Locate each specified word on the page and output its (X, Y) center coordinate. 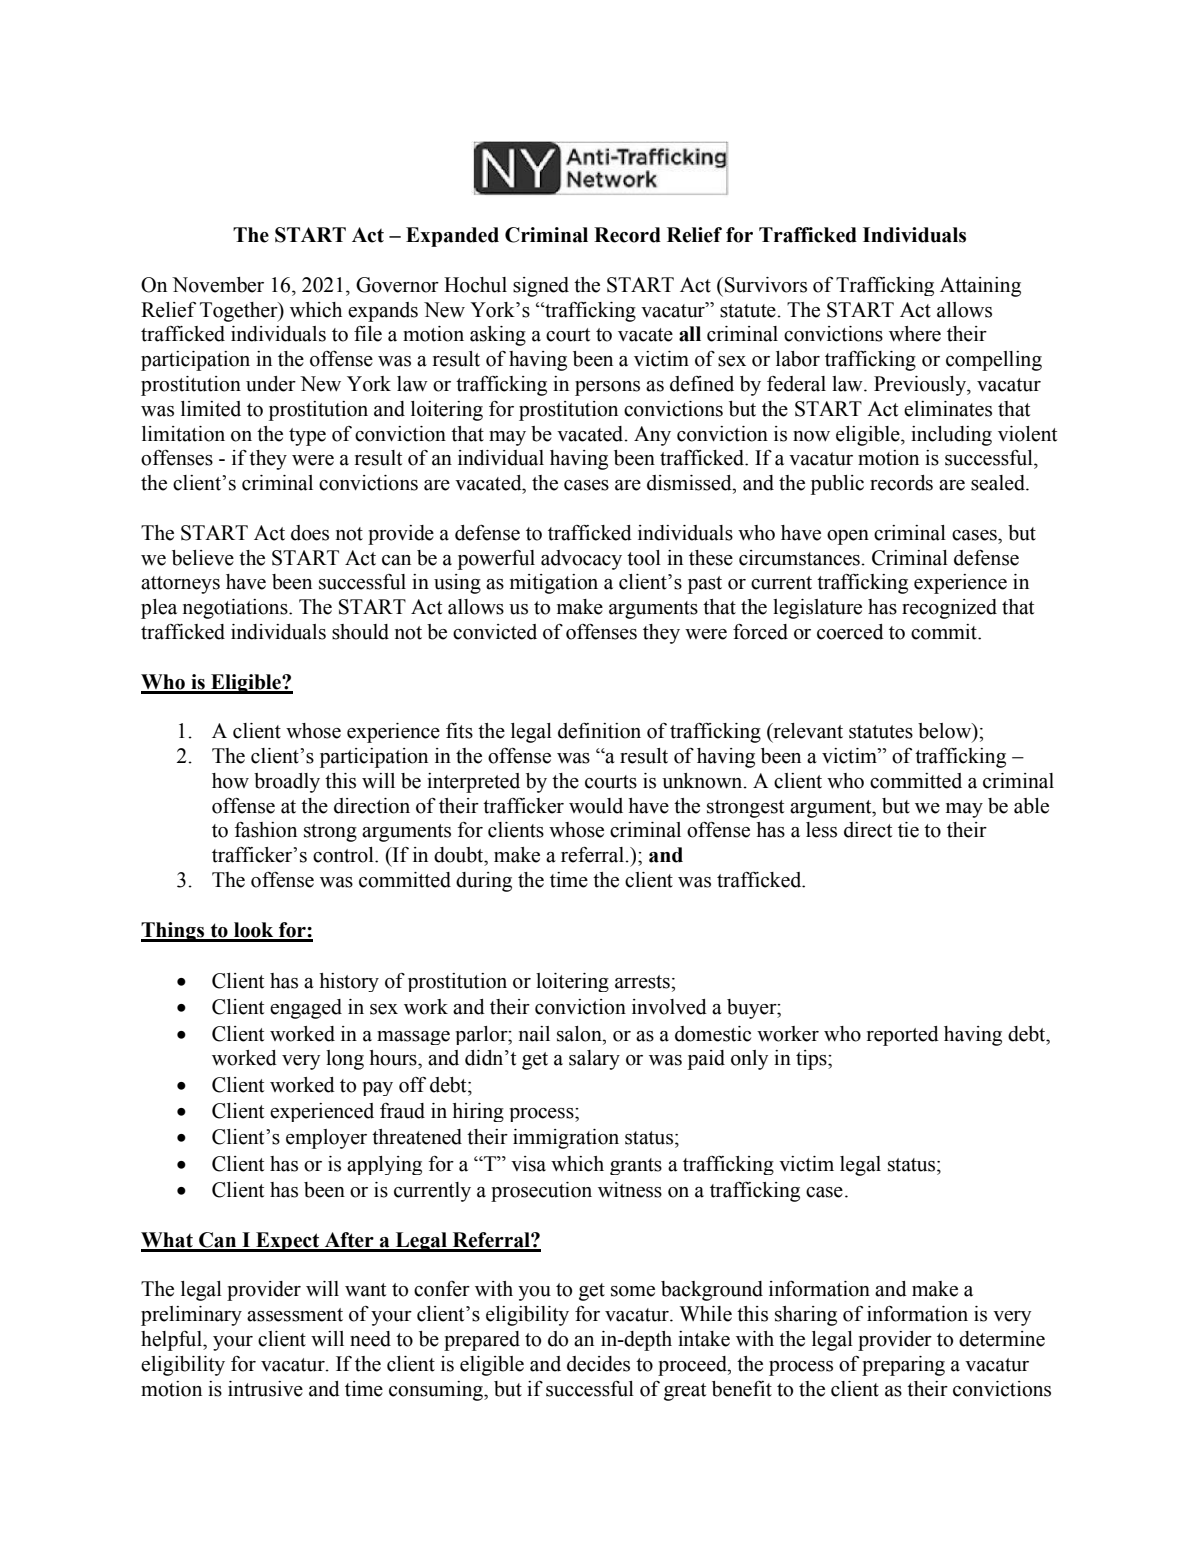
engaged (306, 1009)
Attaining (980, 287)
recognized (949, 609)
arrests (643, 982)
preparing (903, 1366)
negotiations (236, 609)
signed (541, 287)
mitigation (554, 584)
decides (598, 1364)
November (218, 285)
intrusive (265, 1389)
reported (903, 1036)
